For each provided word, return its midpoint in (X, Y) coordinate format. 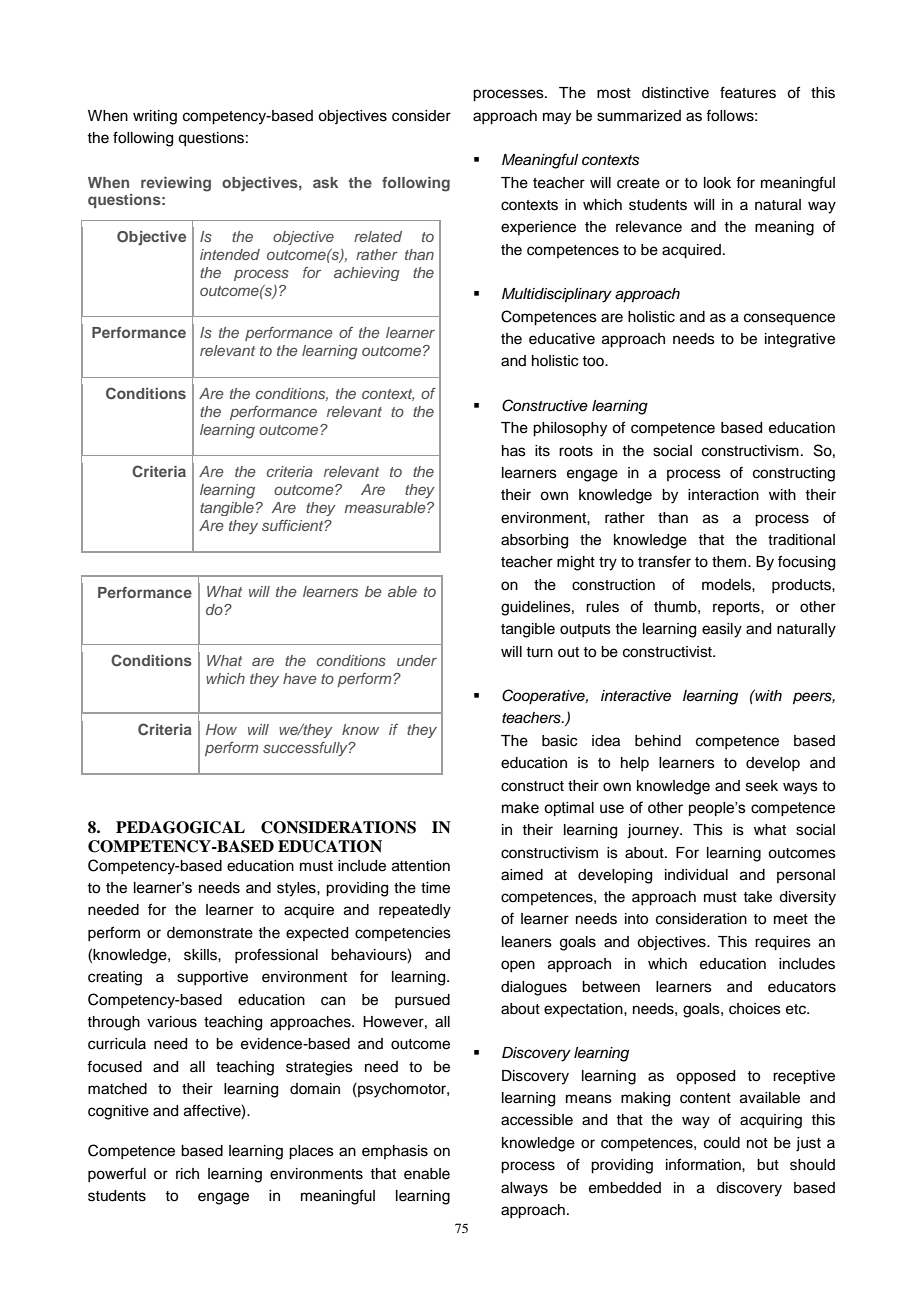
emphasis (395, 1152)
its (542, 451)
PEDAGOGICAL (180, 827)
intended (230, 254)
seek (762, 786)
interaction (723, 495)
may (557, 118)
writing (155, 117)
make (520, 808)
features (748, 92)
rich (187, 1174)
